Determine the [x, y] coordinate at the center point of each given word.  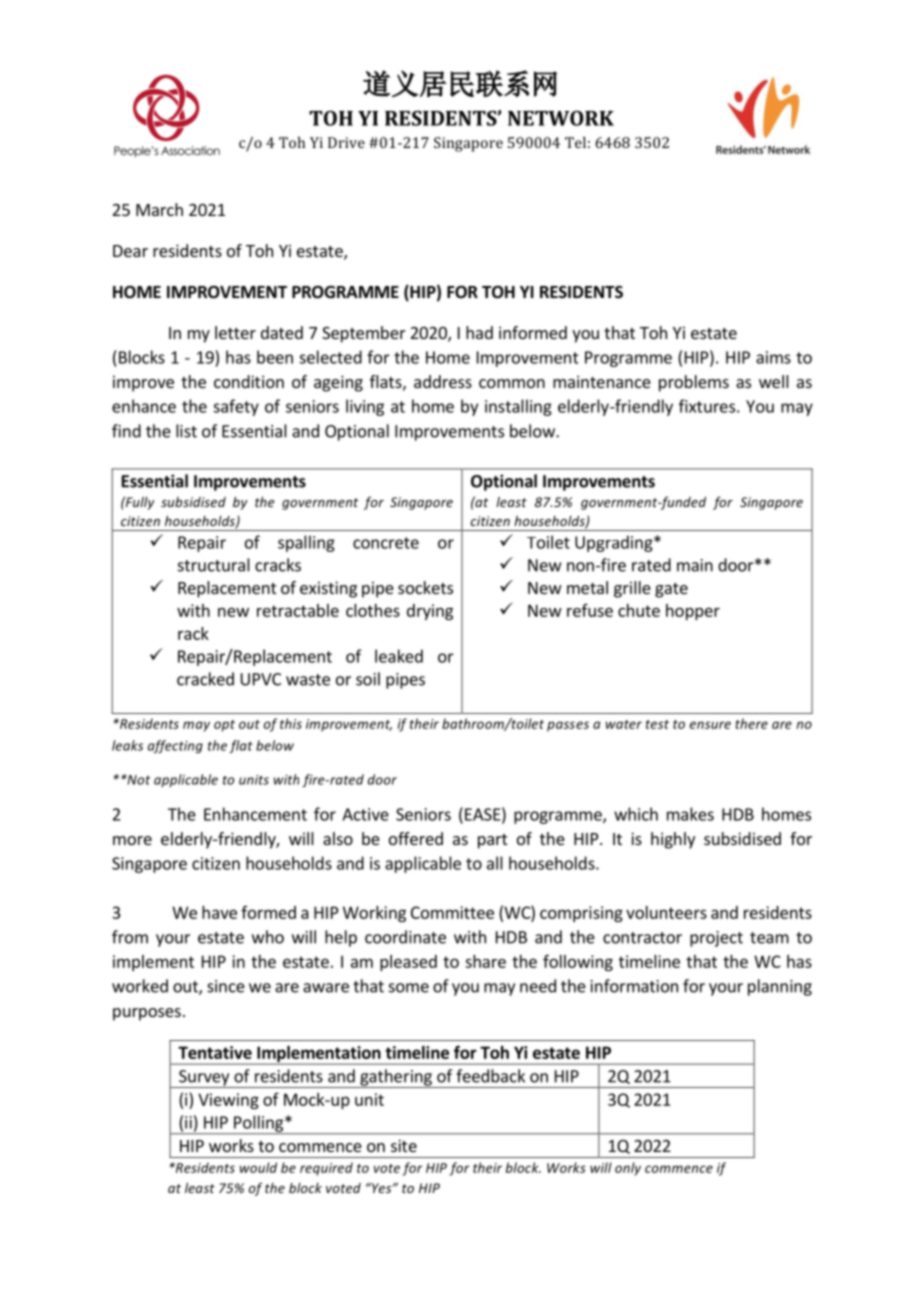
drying [430, 612]
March [159, 209]
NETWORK [561, 118]
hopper [693, 612]
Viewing [228, 1101]
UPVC [261, 679]
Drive [346, 142]
